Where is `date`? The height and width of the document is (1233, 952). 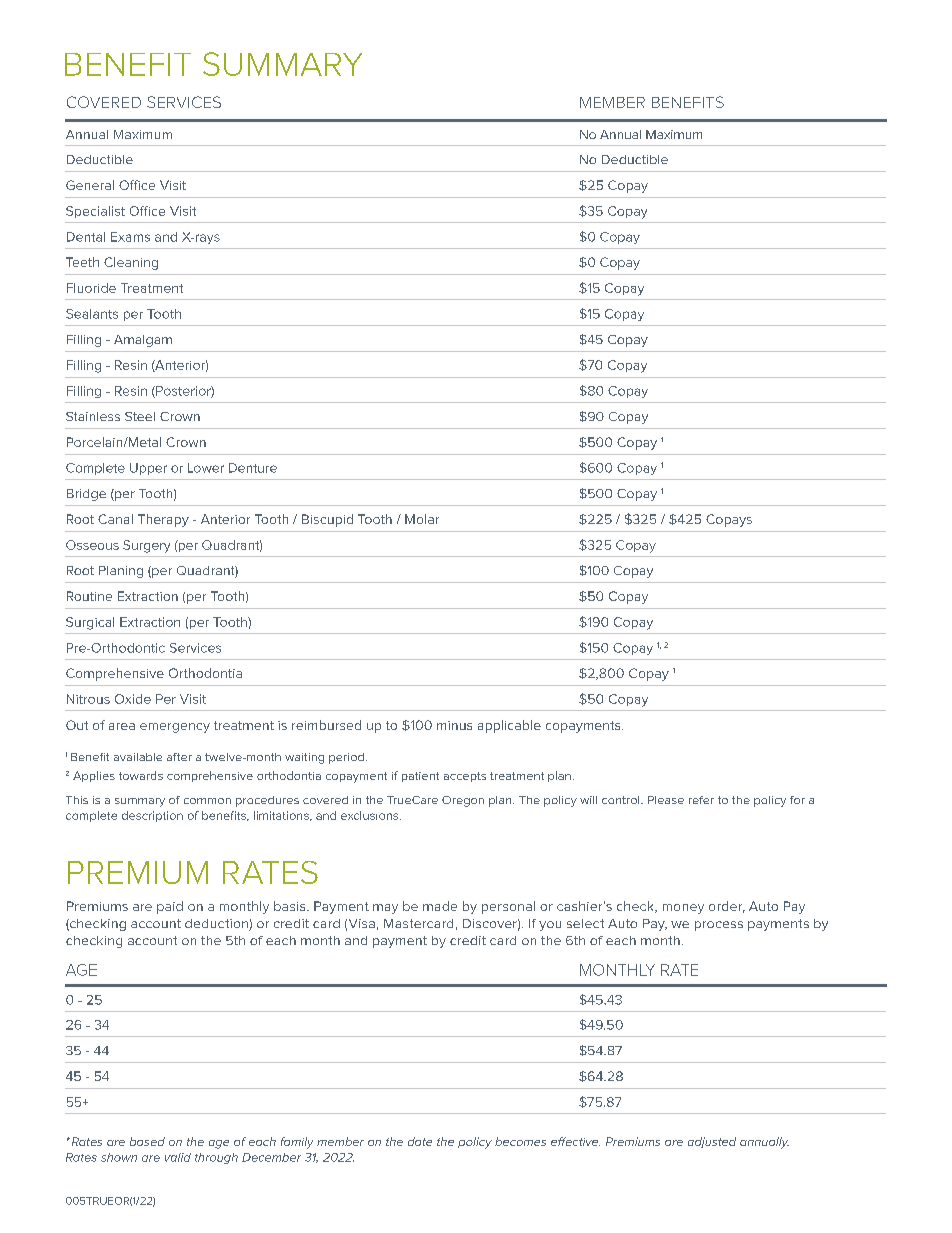 date is located at coordinates (420, 1141).
